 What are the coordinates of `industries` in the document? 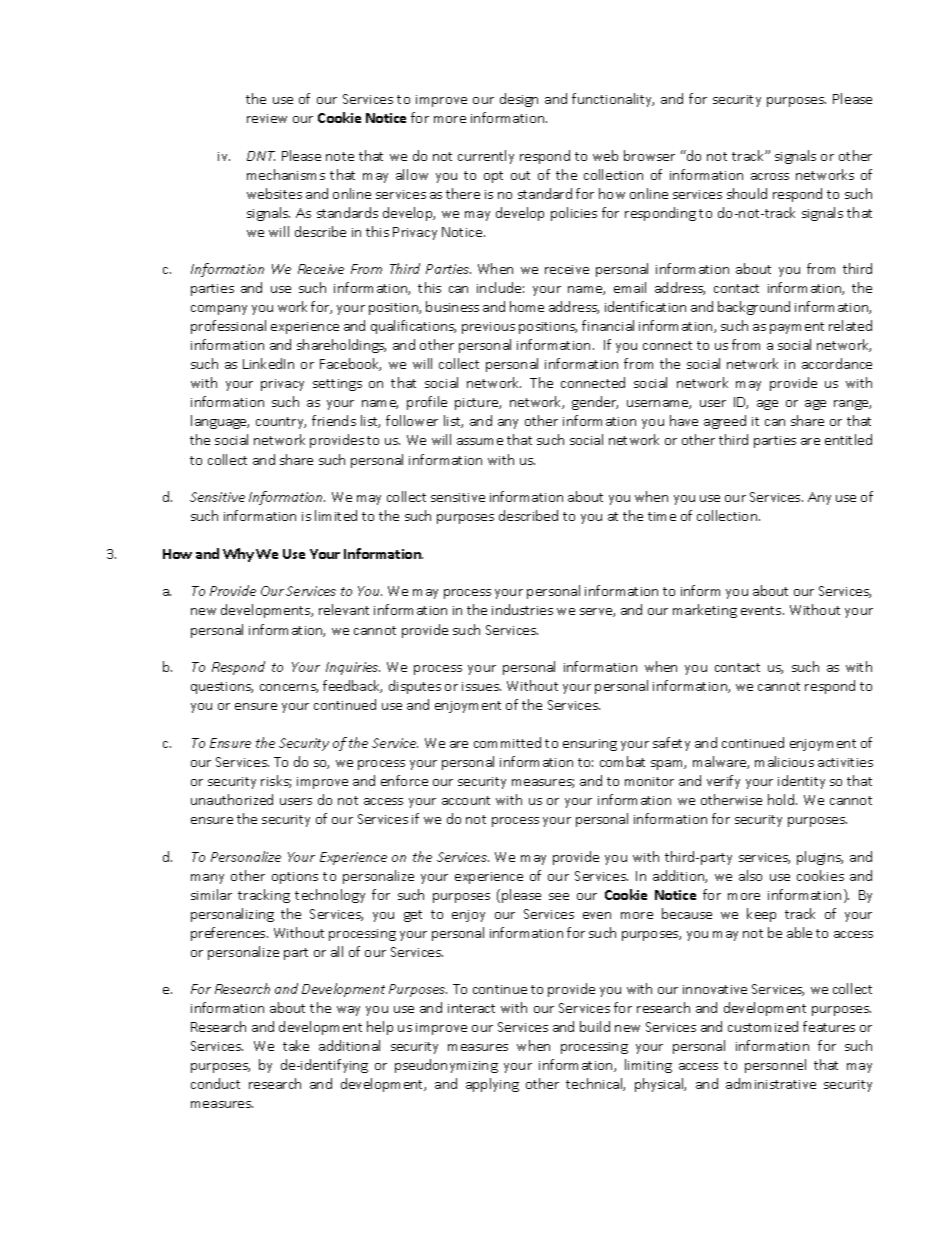 It's located at (522, 609).
